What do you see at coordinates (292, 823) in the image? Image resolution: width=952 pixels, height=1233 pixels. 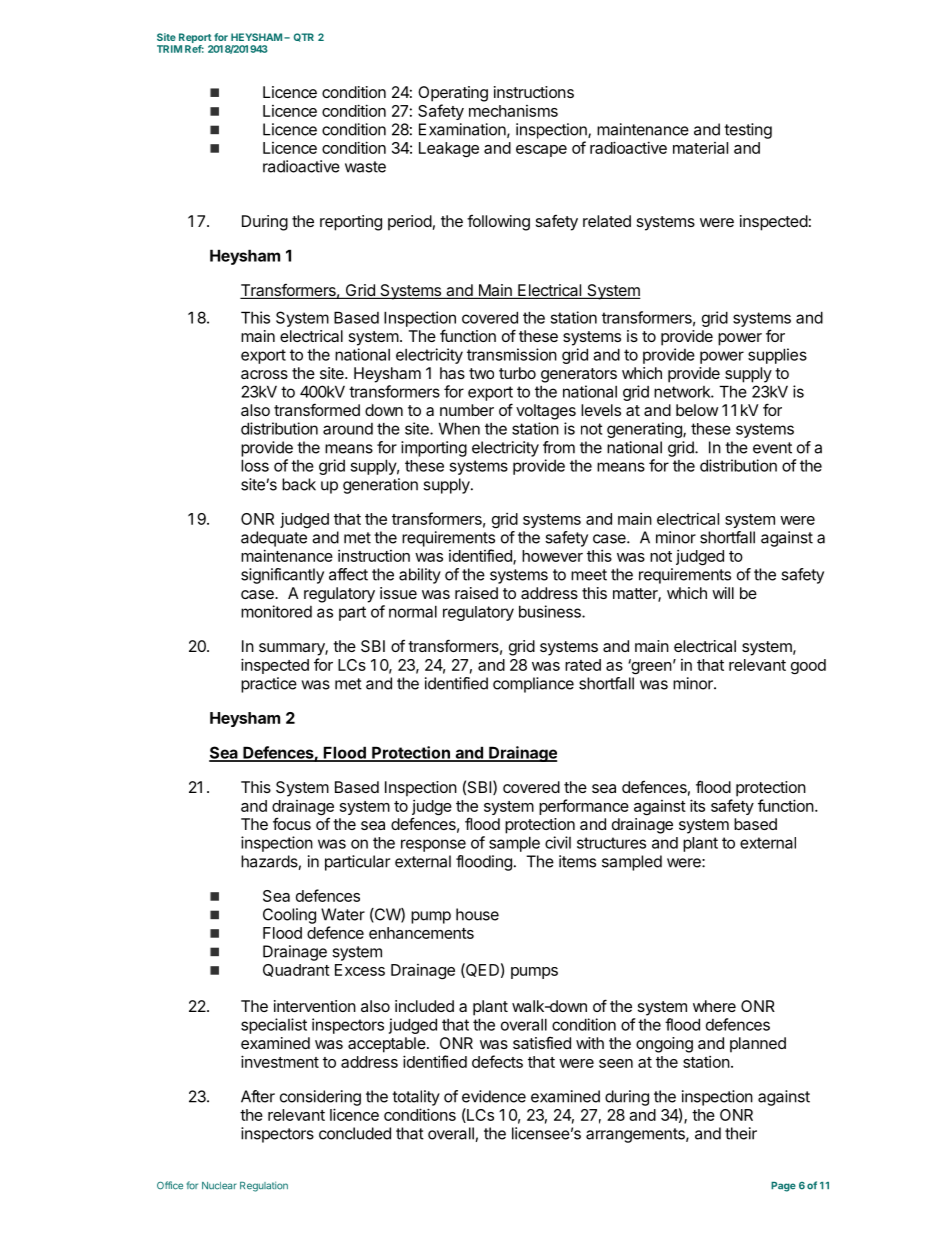 I see `focus` at bounding box center [292, 823].
